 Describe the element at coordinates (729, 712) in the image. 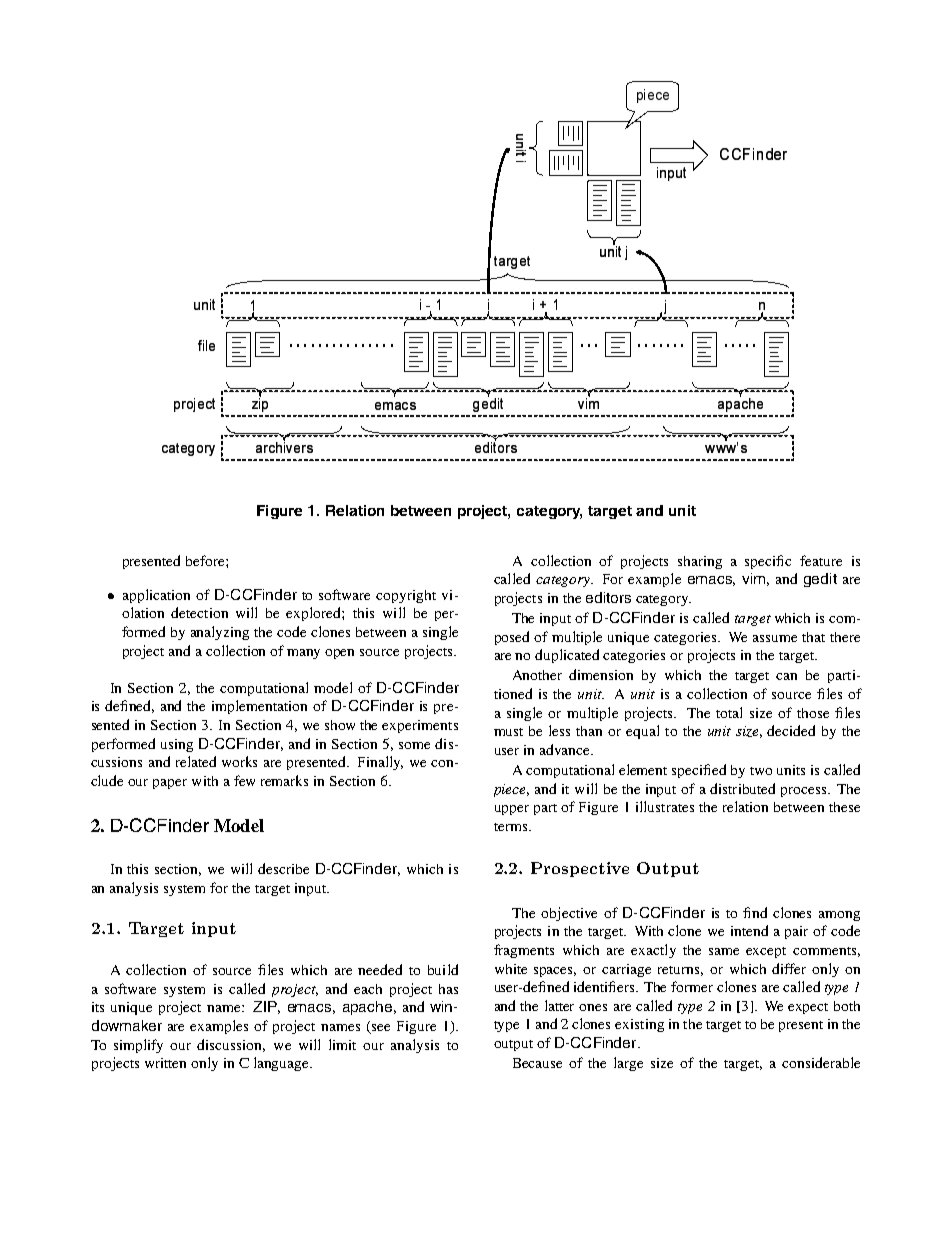

I see `total` at that location.
